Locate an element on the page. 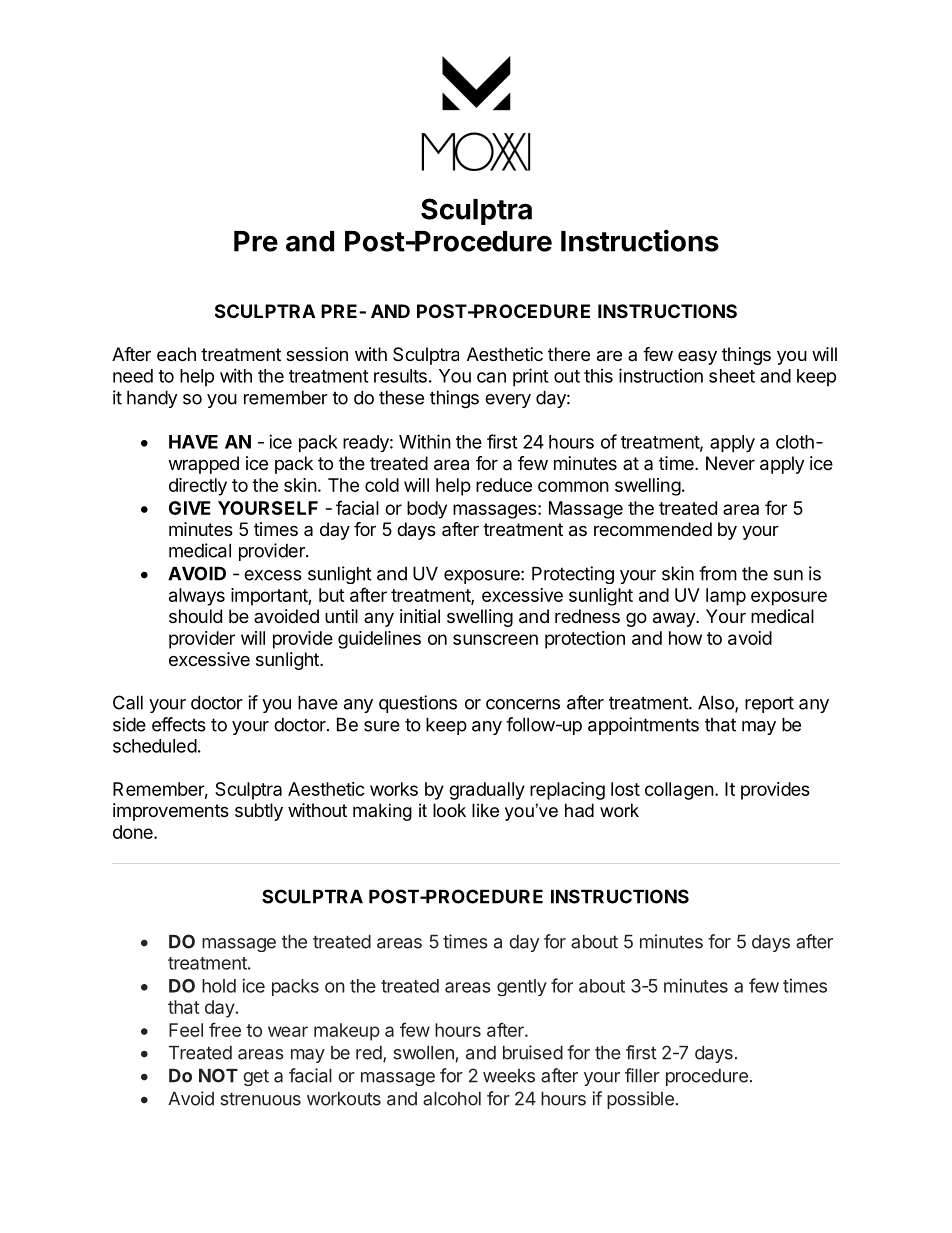 This image has width=952, height=1233. can is located at coordinates (491, 377).
